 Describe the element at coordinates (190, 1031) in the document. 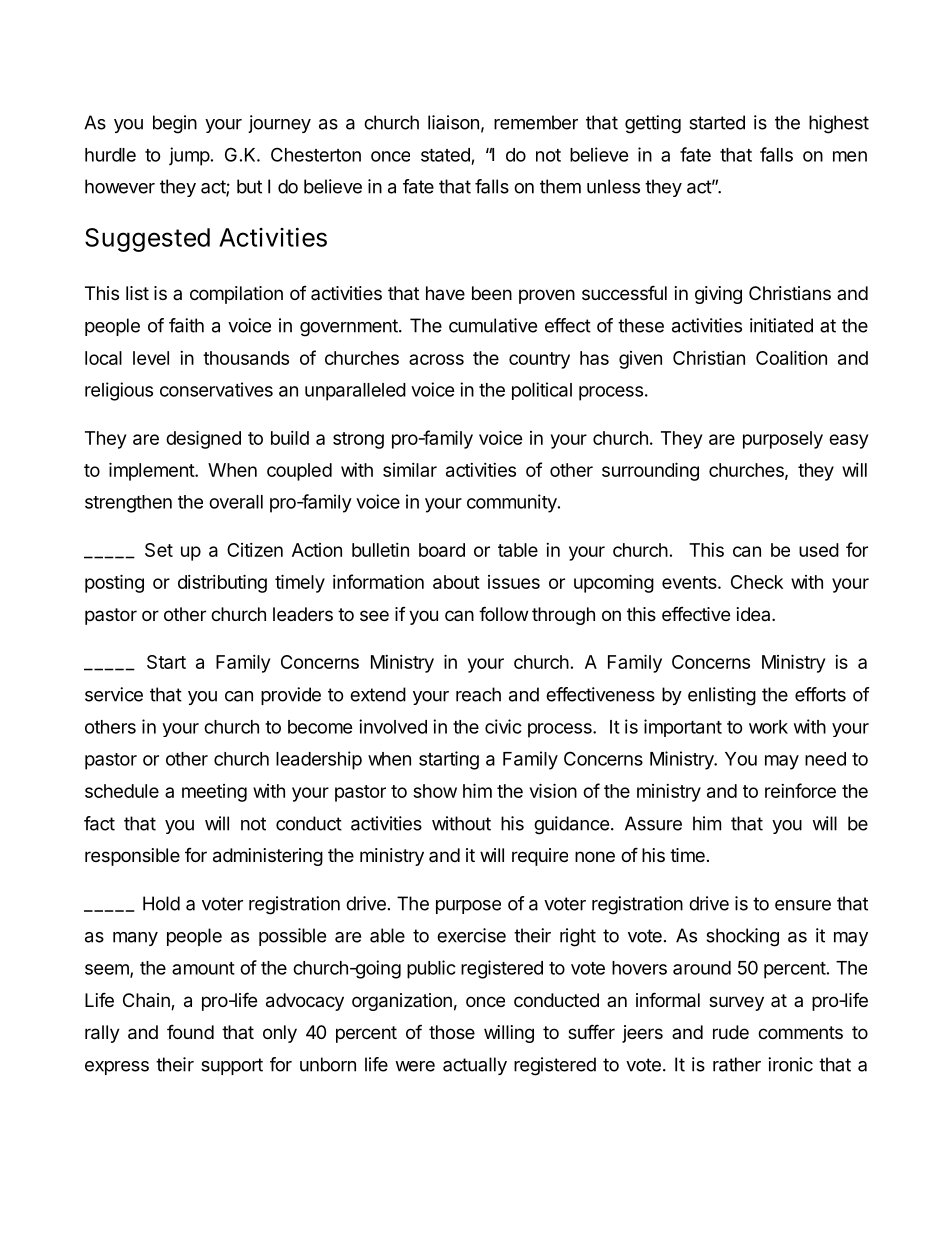

I see `found` at that location.
